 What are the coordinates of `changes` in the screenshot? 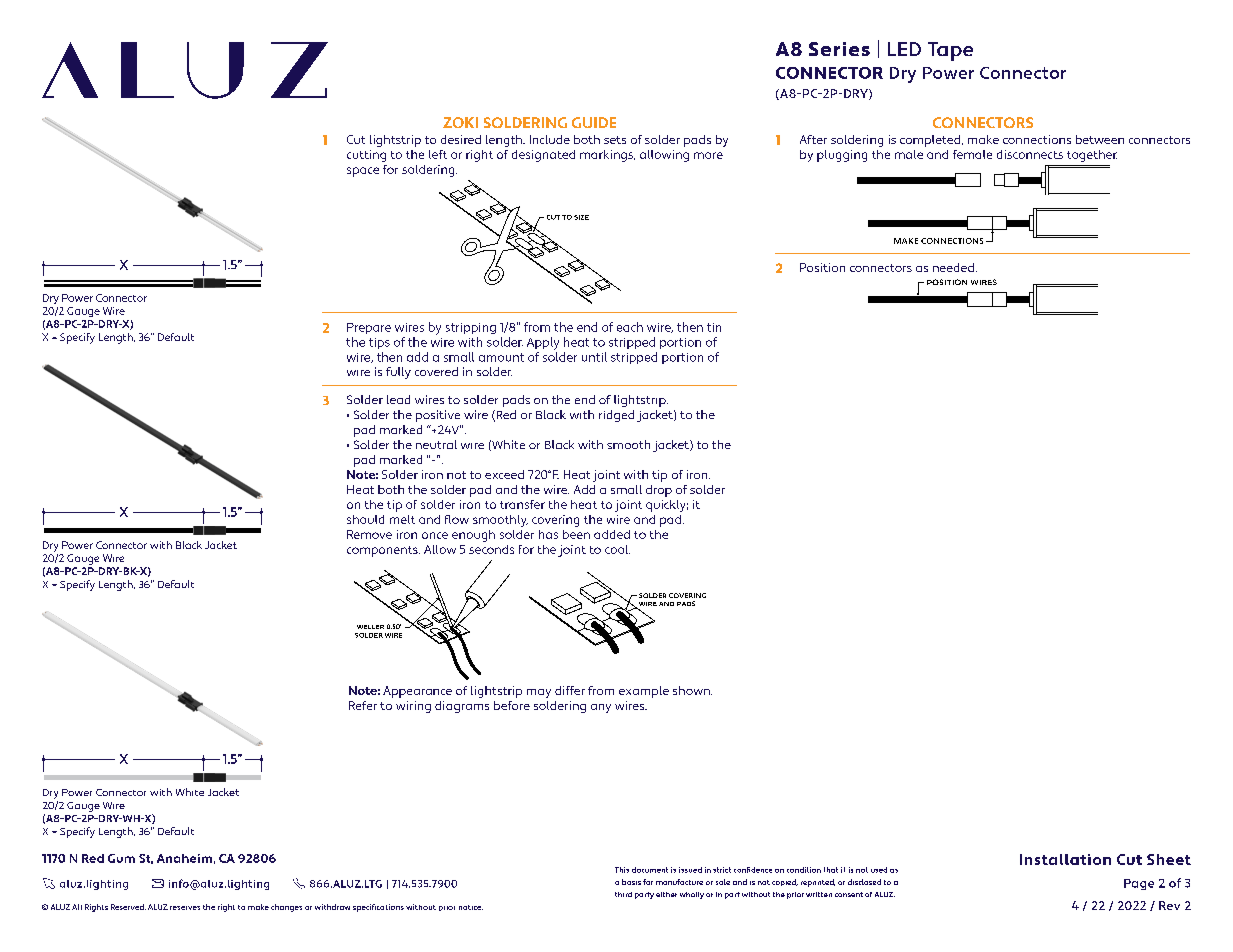 It's located at (286, 908).
